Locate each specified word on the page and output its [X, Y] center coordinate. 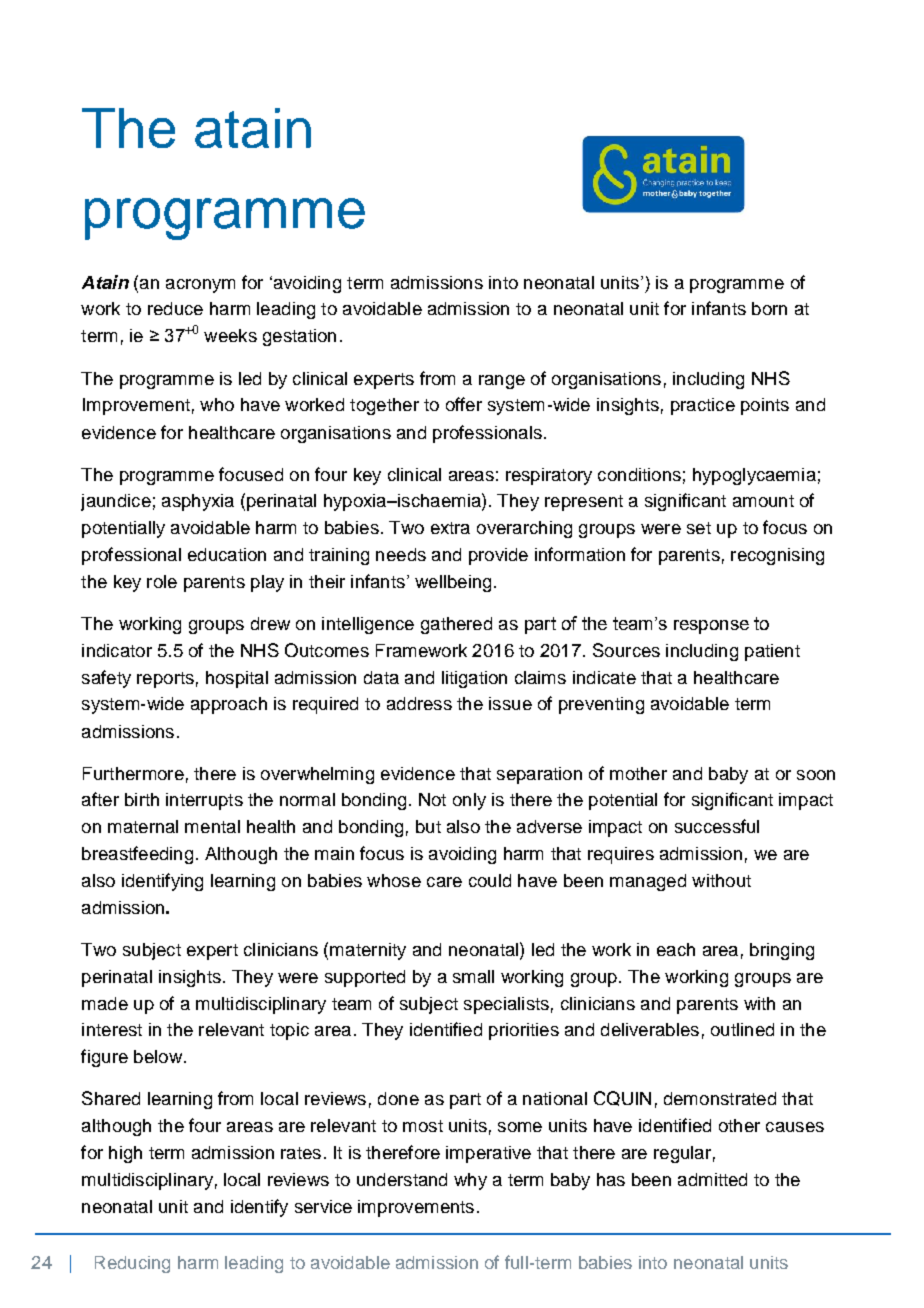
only [469, 801]
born [769, 308]
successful [717, 826]
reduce [175, 308]
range [502, 382]
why [470, 1181]
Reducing [132, 1264]
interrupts [204, 801]
